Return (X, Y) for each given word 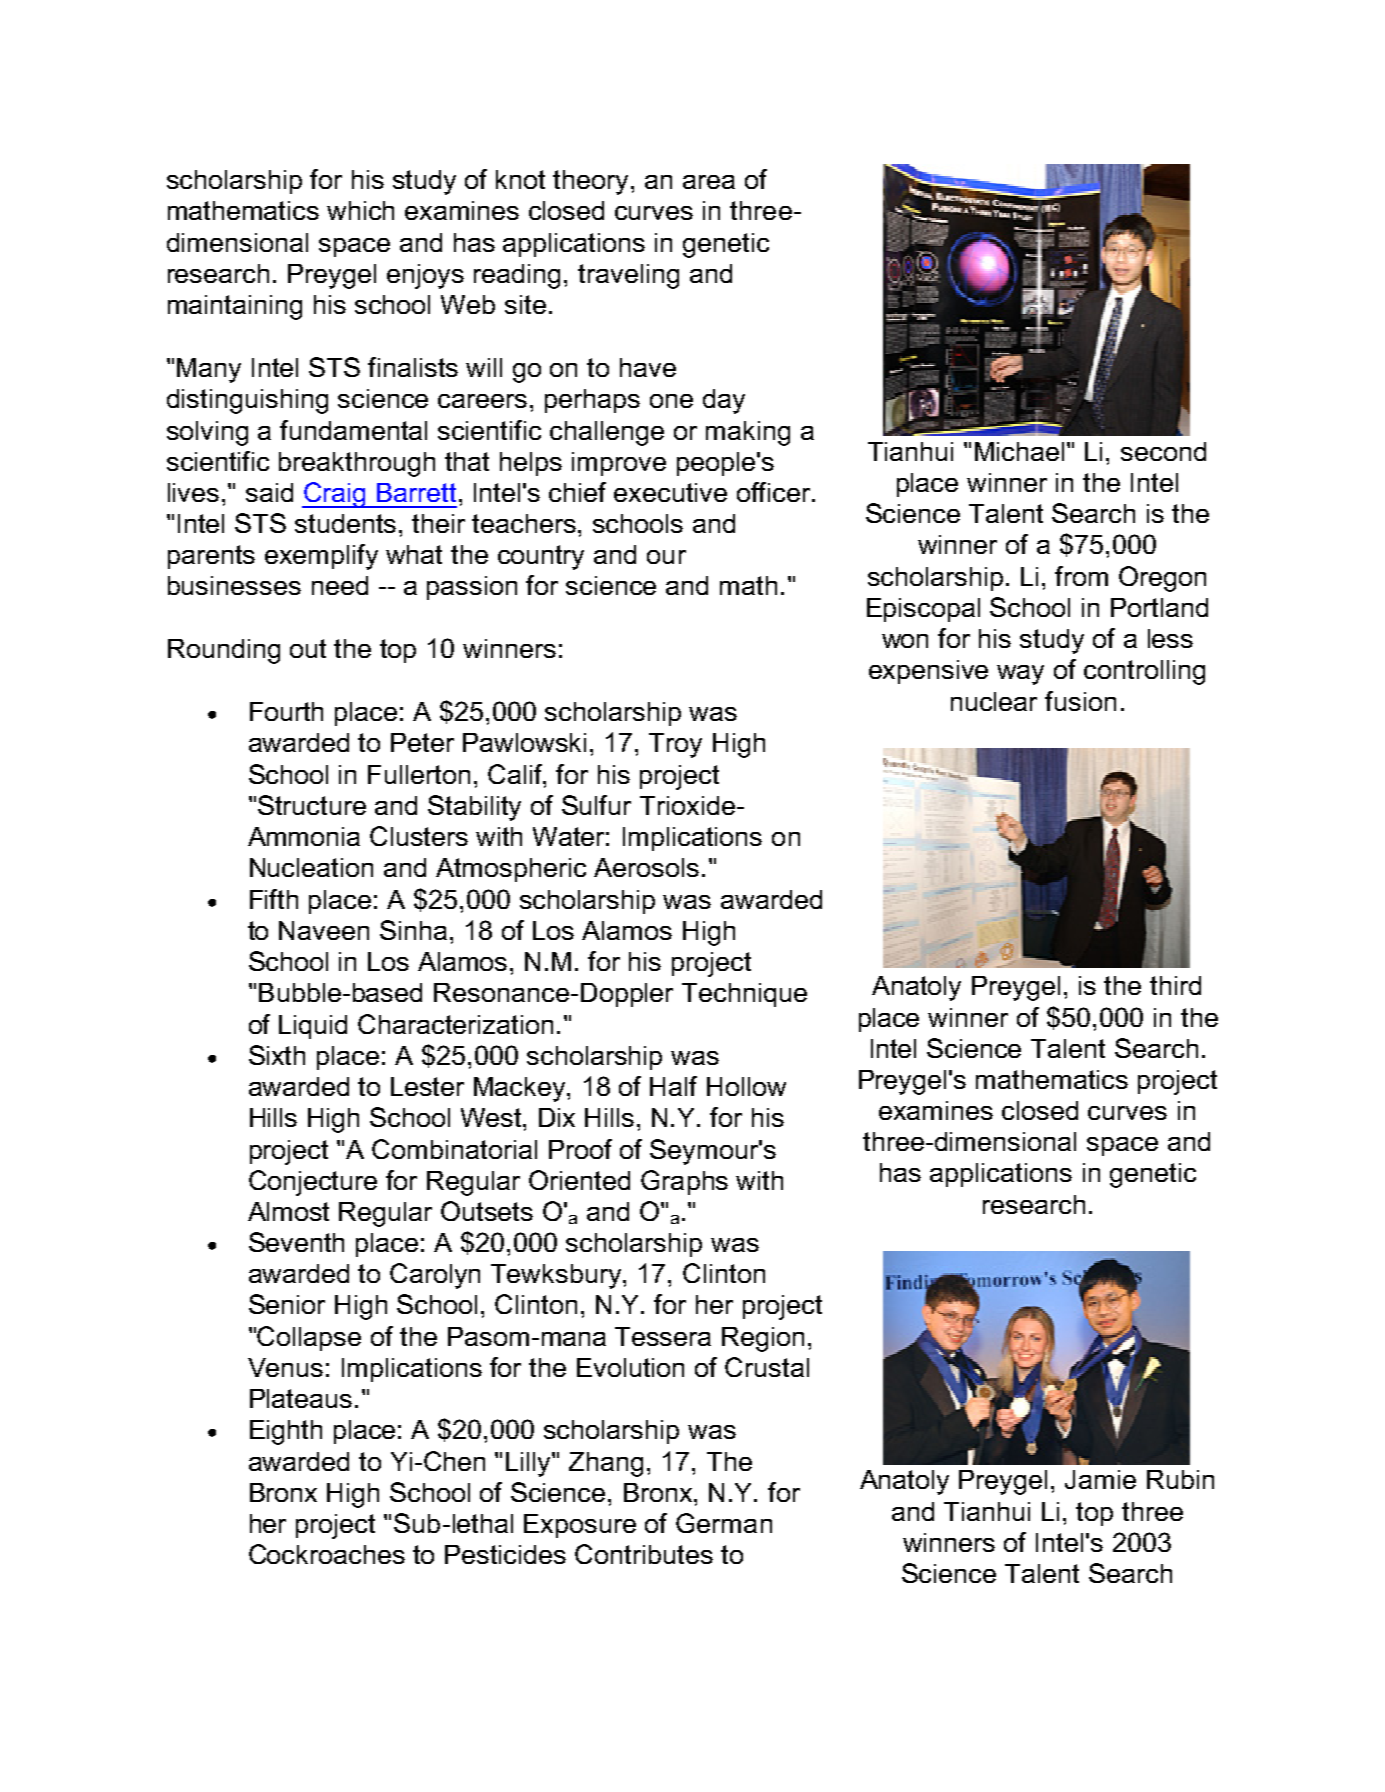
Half (673, 1086)
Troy (675, 745)
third (1175, 985)
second (1163, 451)
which (360, 210)
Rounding (224, 651)
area (709, 182)
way (1020, 675)
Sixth (277, 1055)
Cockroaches (327, 1554)
